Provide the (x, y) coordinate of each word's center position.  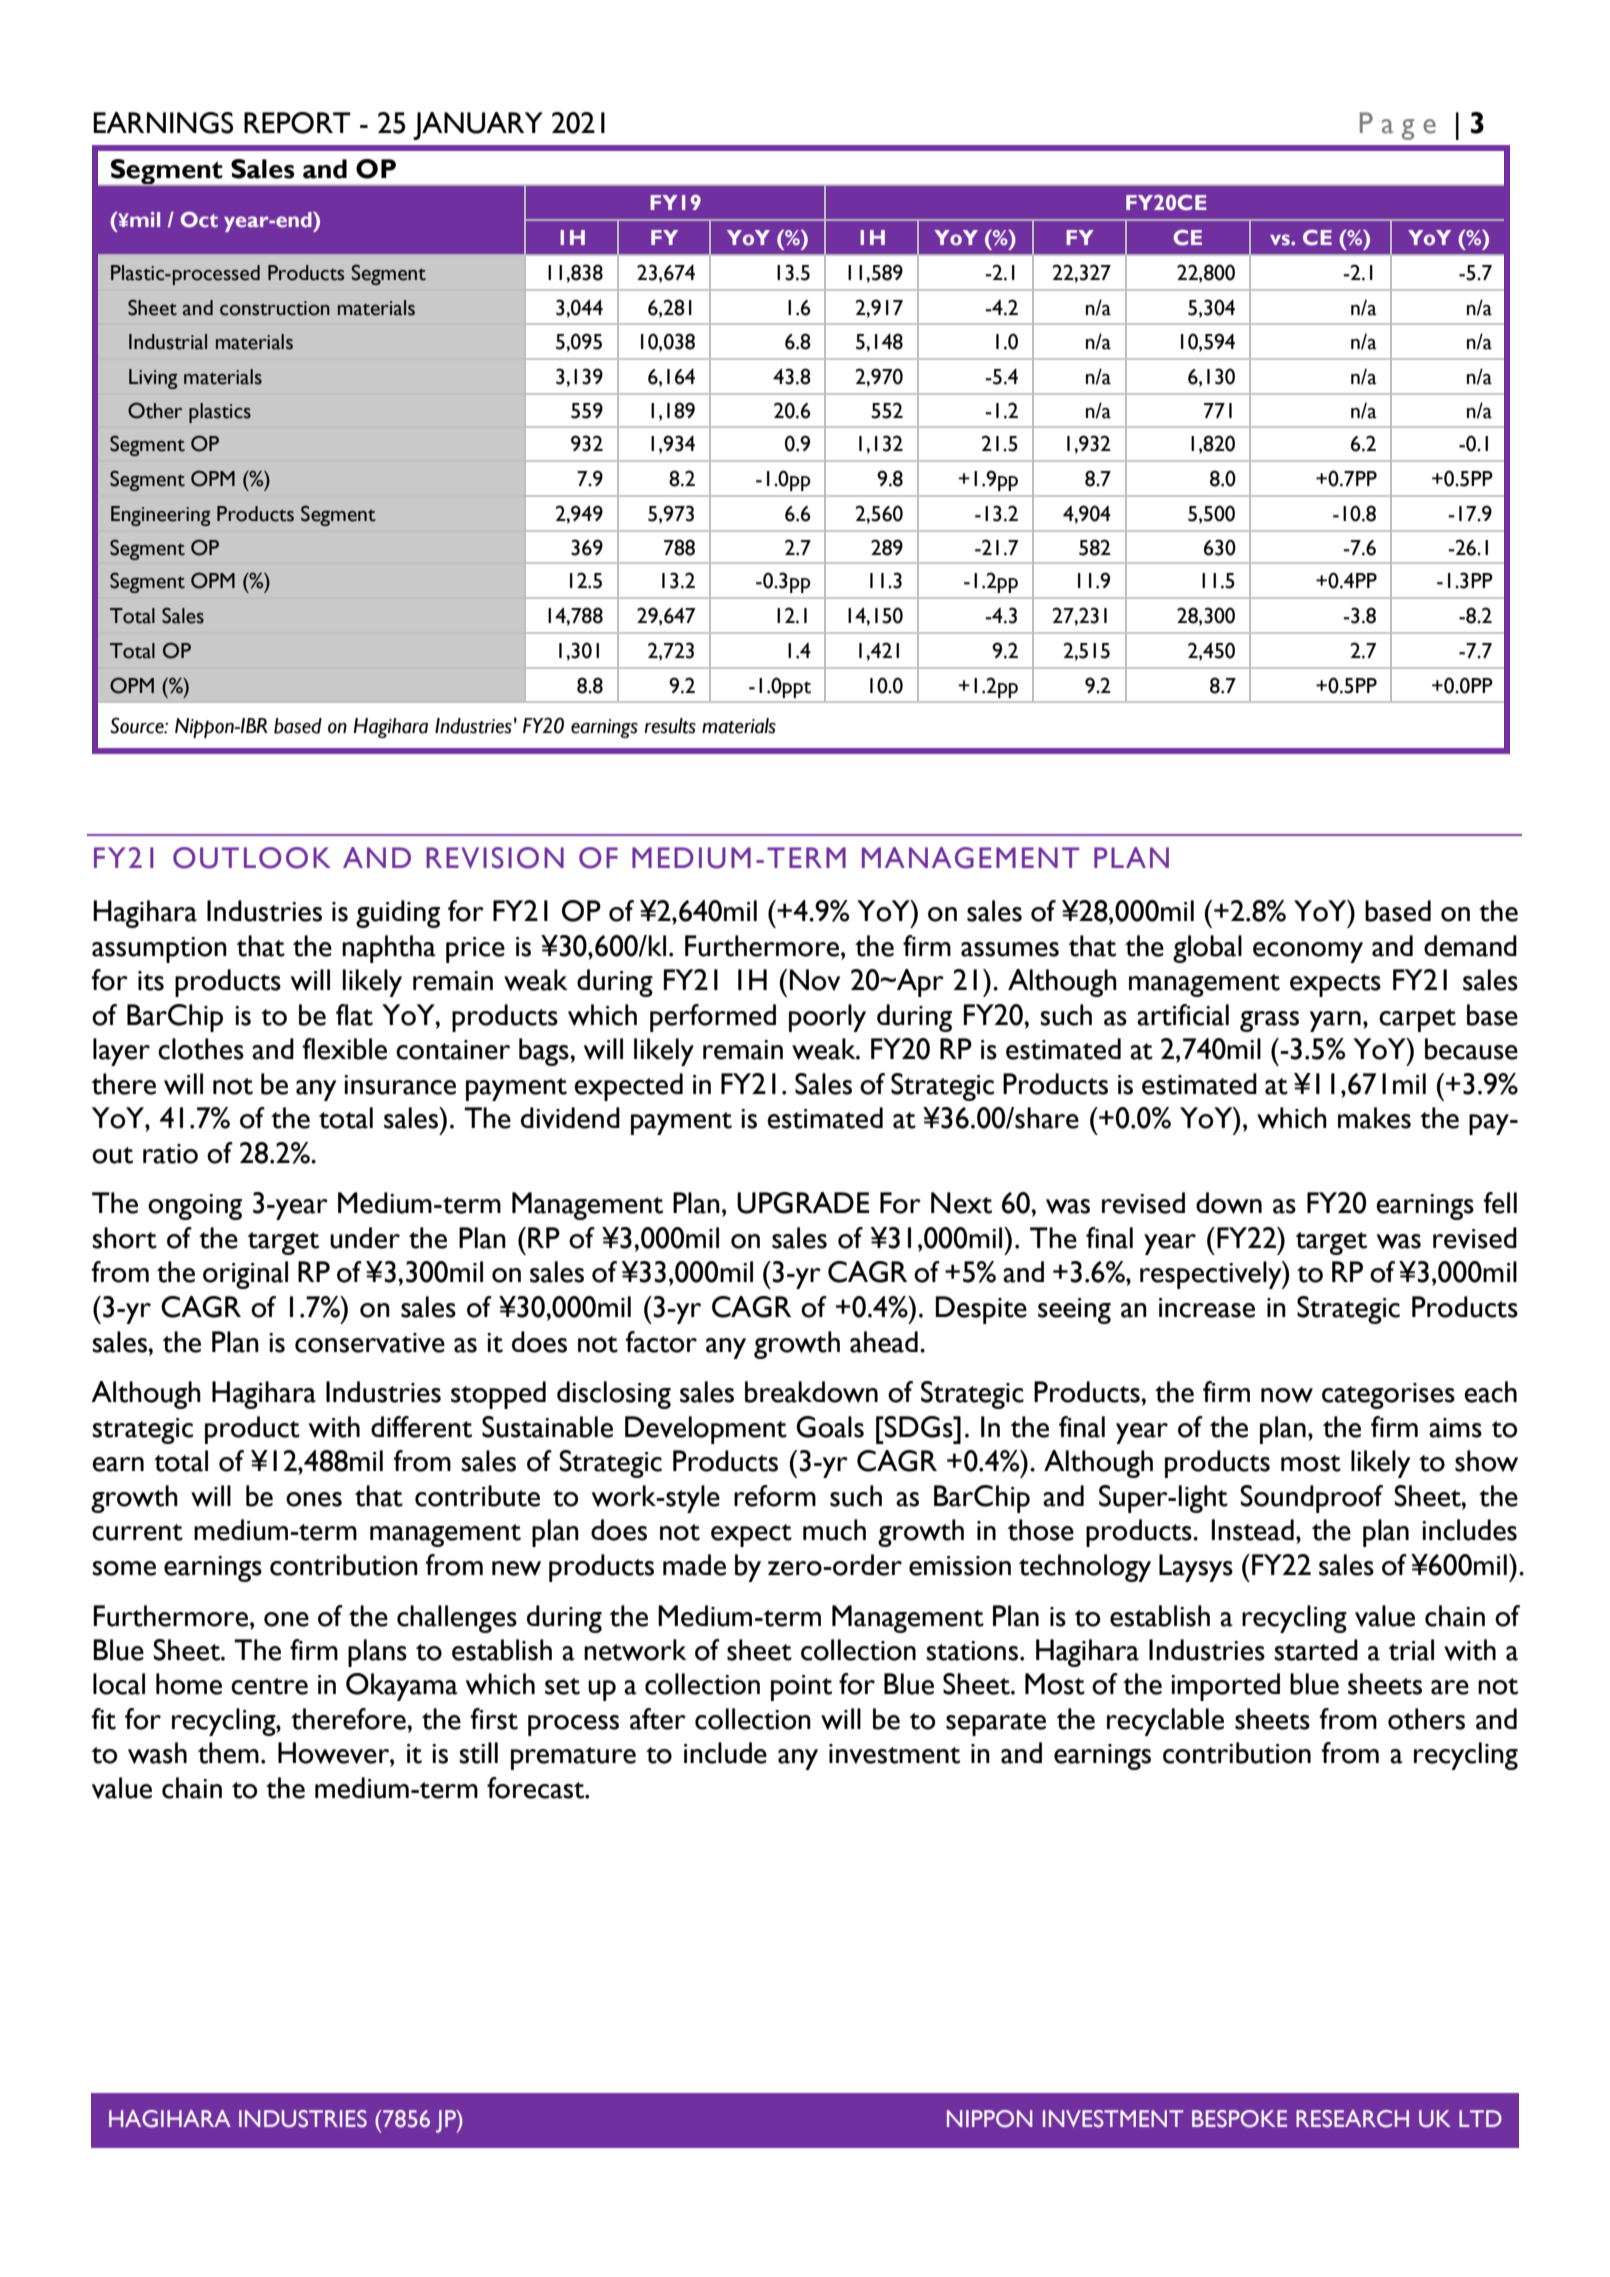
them (228, 1753)
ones (314, 1499)
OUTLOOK (252, 858)
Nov (815, 980)
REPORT (297, 123)
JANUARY (478, 126)
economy (1308, 952)
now (1287, 1395)
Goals (830, 1427)
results (670, 726)
